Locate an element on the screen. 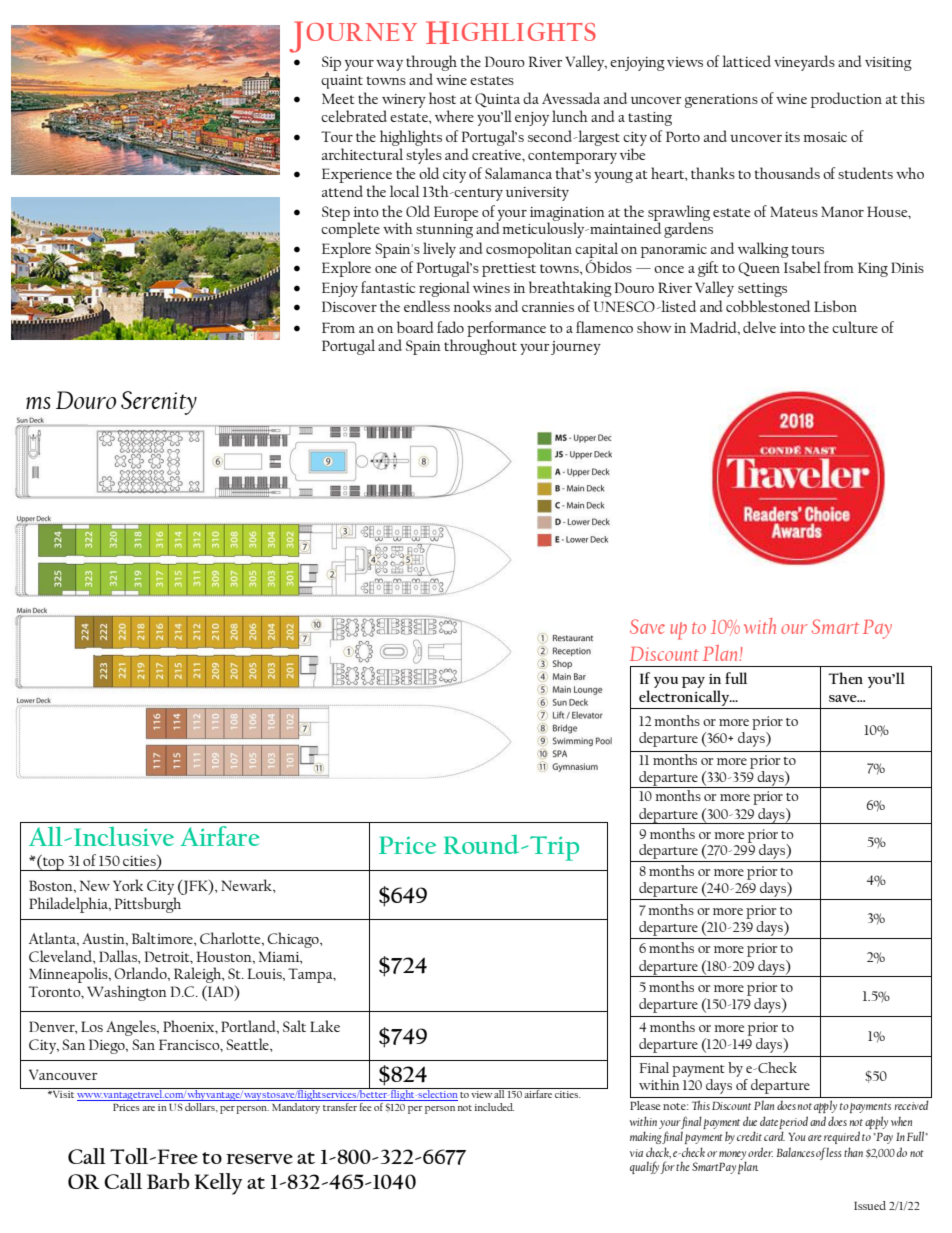 This screenshot has height=1233, width=952. Serenity is located at coordinates (159, 403).
